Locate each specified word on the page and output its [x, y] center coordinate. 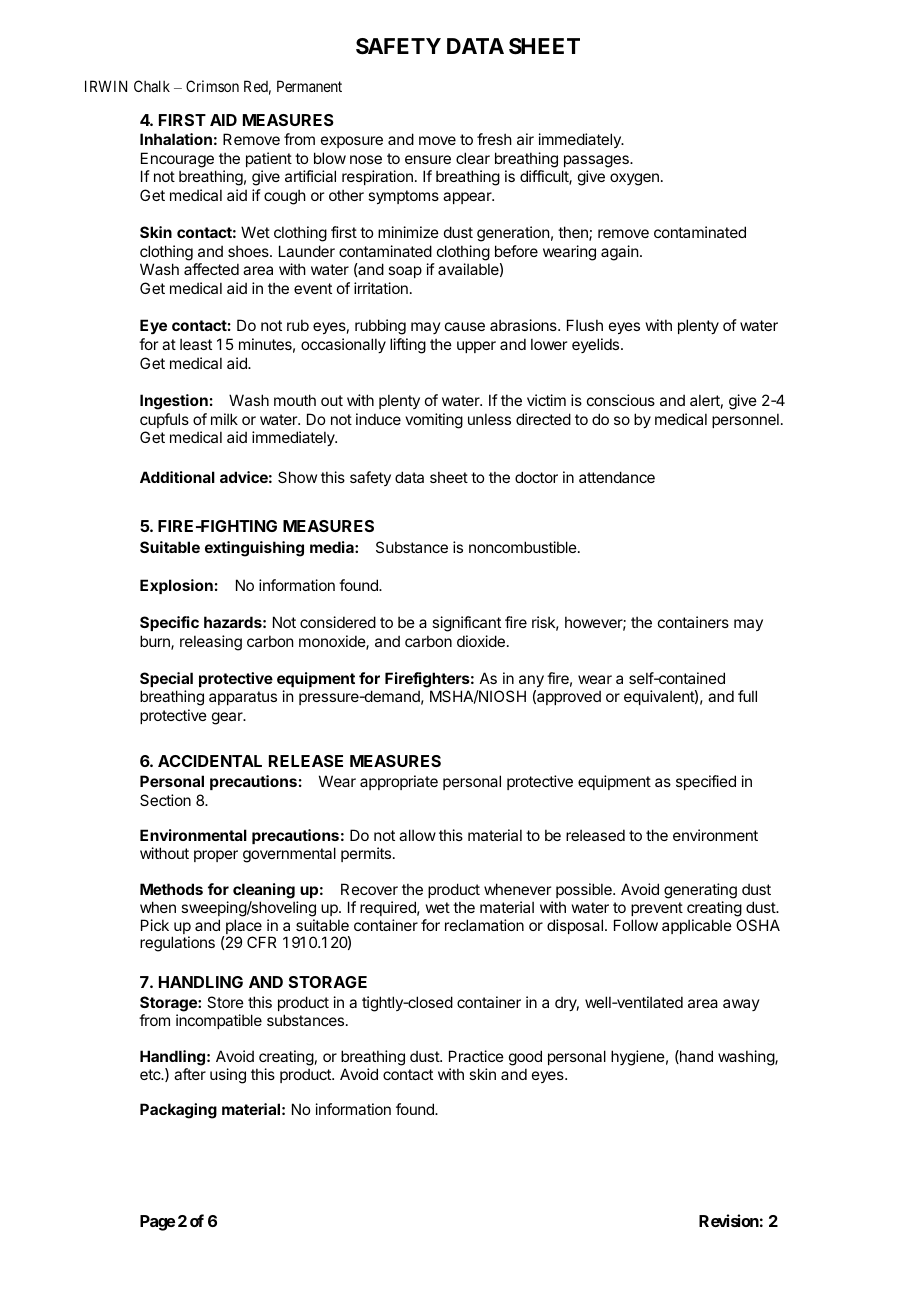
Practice [476, 1056]
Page [157, 1223]
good [525, 1058]
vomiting [434, 421]
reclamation [484, 925]
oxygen [634, 179]
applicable [697, 926]
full [747, 696]
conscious [621, 400]
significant [466, 624]
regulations [177, 944]
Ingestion [174, 402]
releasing [211, 643]
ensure [428, 159]
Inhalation [176, 139]
